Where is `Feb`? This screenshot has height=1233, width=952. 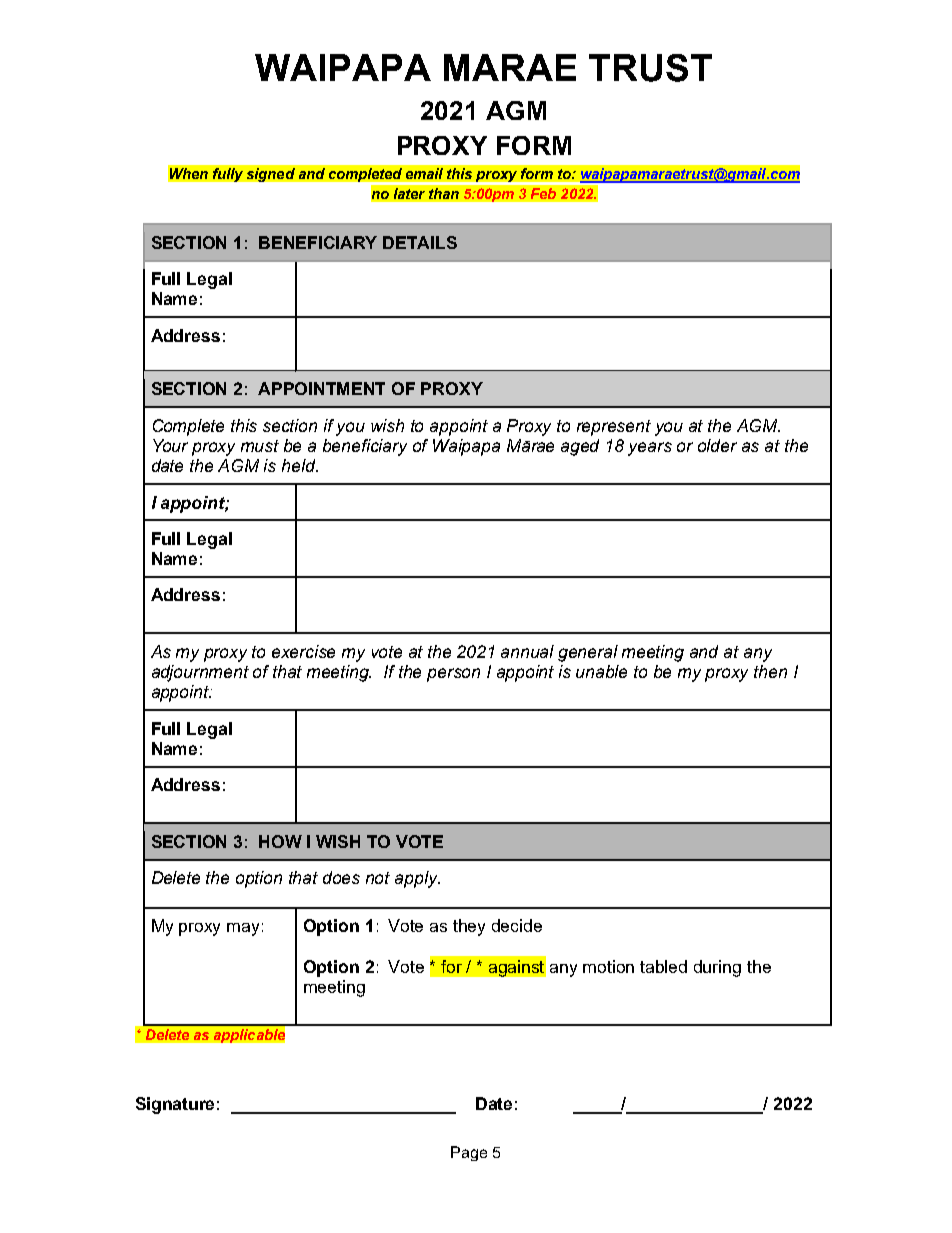 Feb is located at coordinates (543, 193).
